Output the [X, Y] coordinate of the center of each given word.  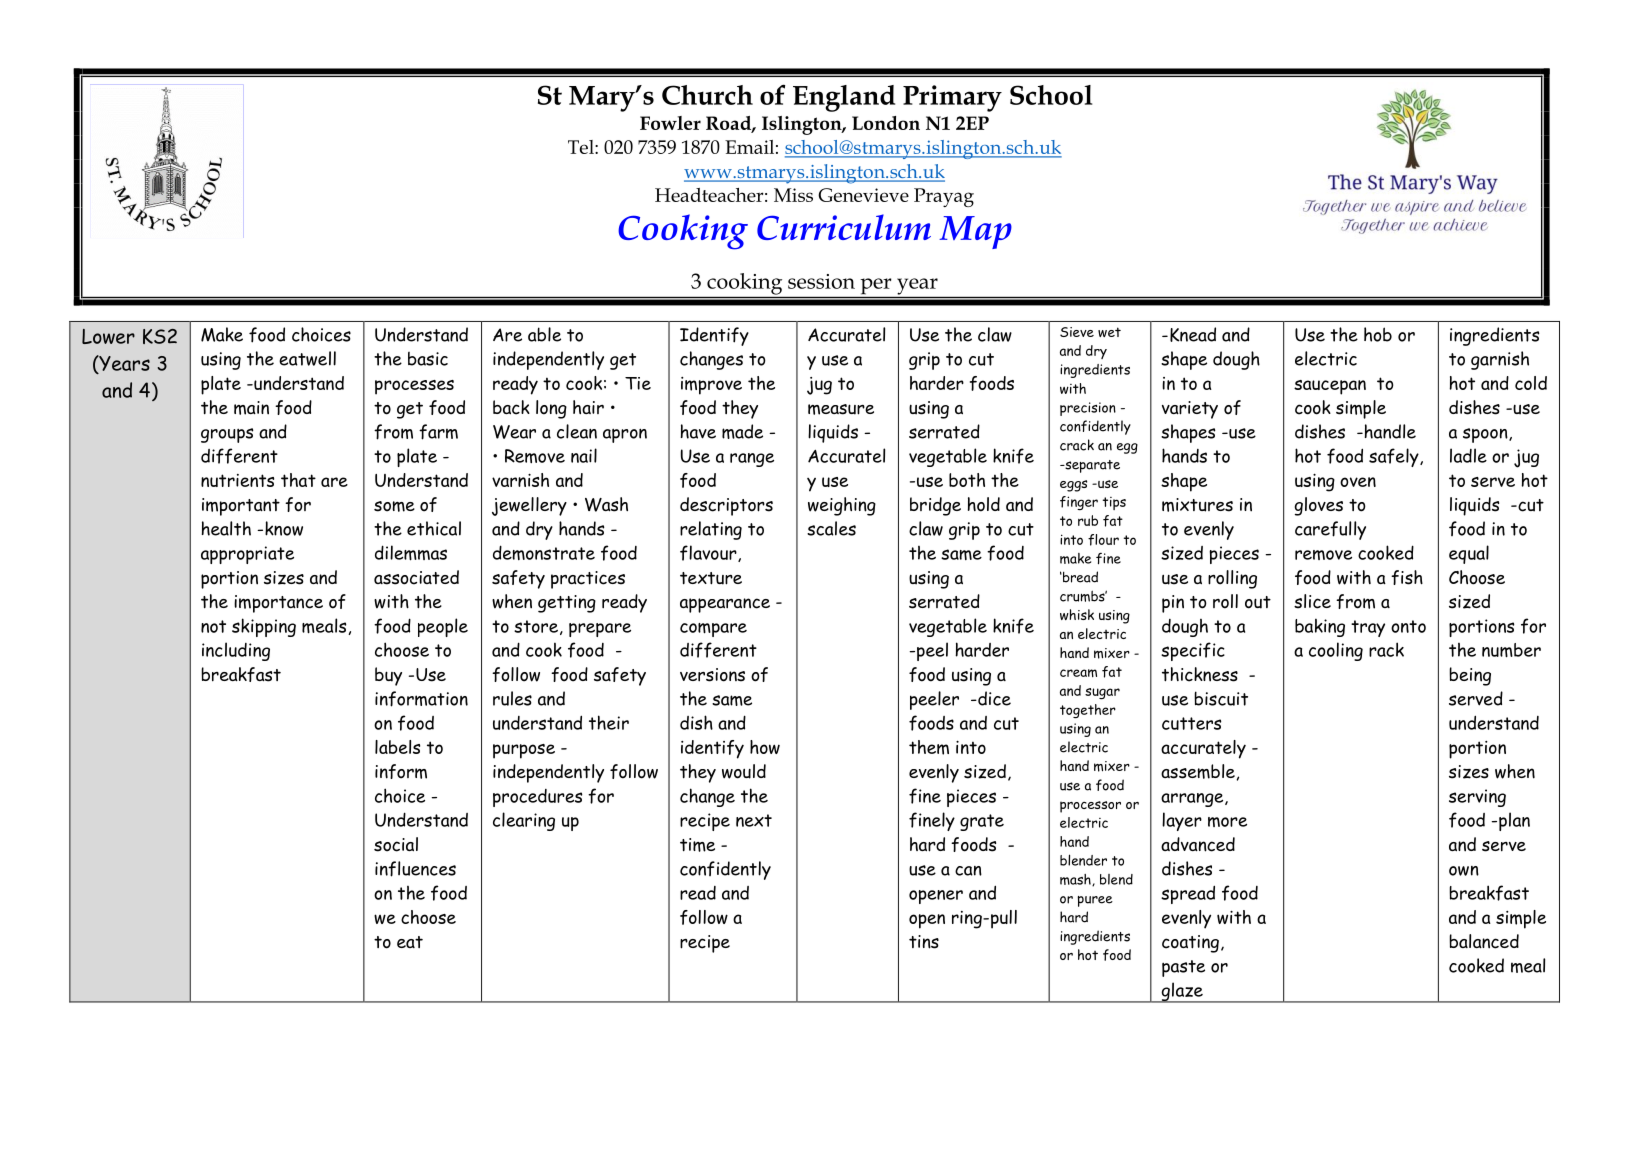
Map [975, 232]
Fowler [670, 123]
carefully [1330, 530]
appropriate [247, 555]
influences [415, 869]
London [886, 123]
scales [831, 528]
